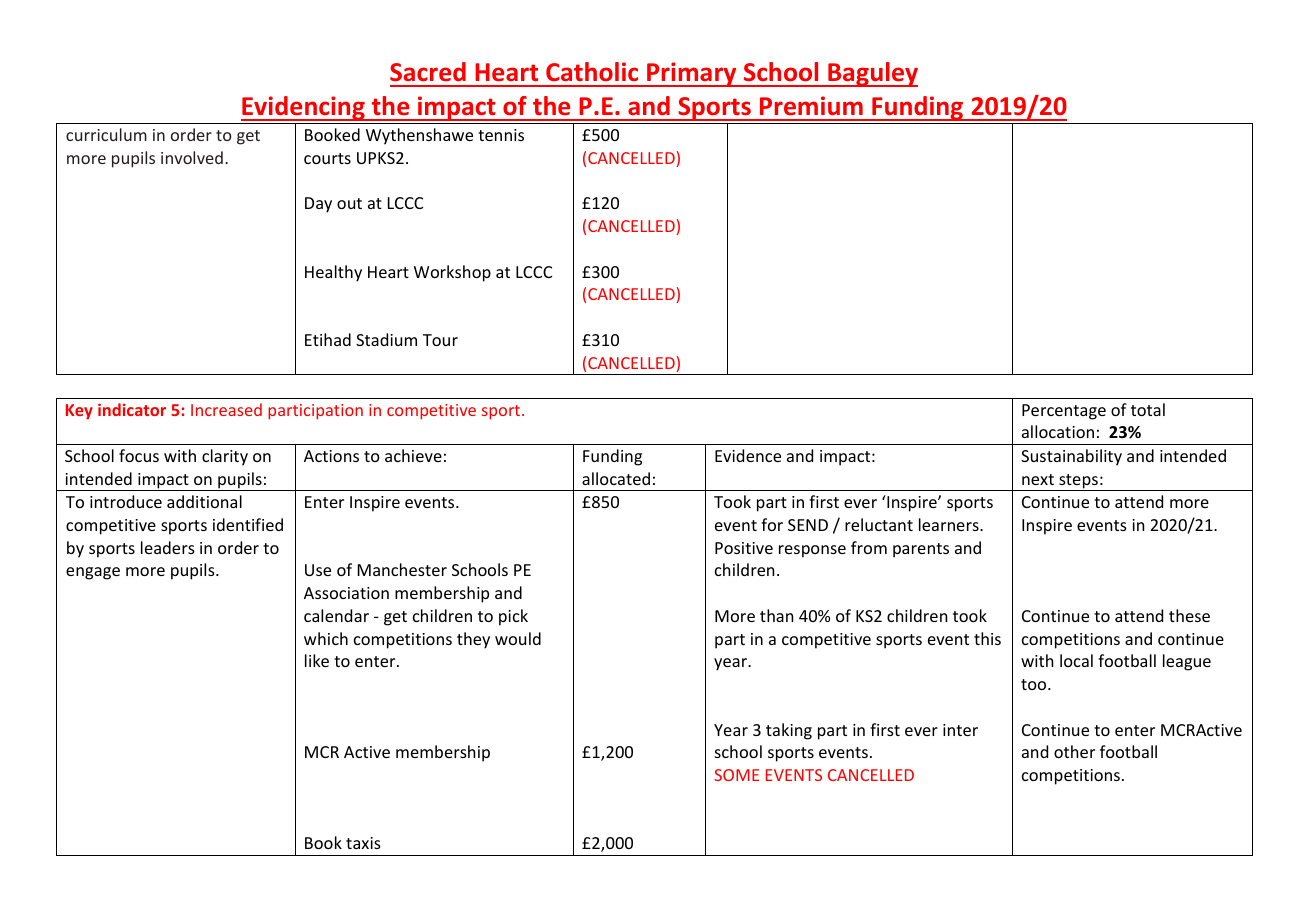 The height and width of the image is (924, 1308). What do you see at coordinates (106, 134) in the image?
I see `curriculum` at bounding box center [106, 134].
